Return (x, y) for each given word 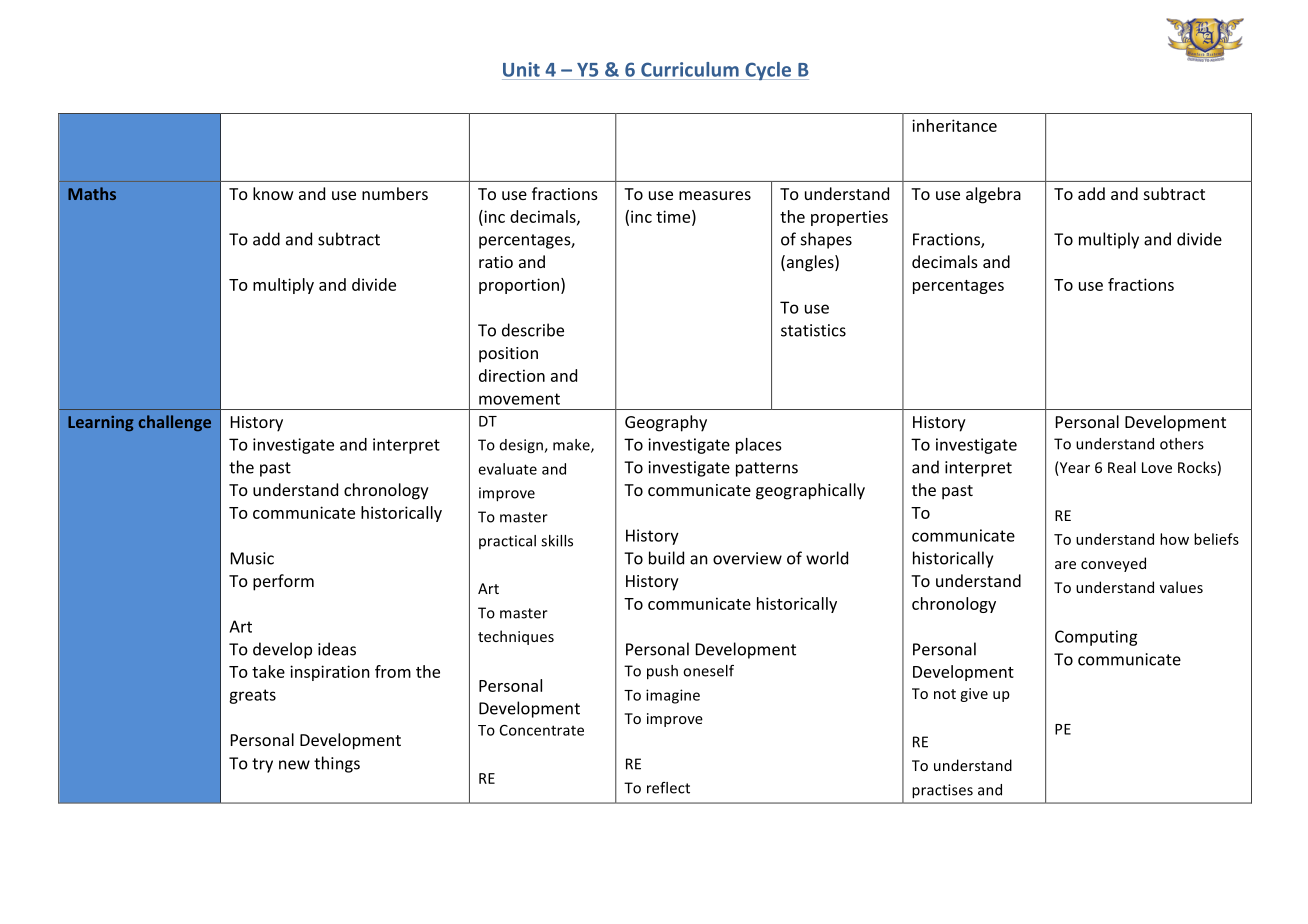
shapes (826, 240)
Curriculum (690, 69)
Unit (521, 69)
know (273, 193)
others (1182, 444)
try (262, 765)
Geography (666, 423)
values (1181, 587)
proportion (519, 286)
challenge (175, 423)
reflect (668, 788)
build (666, 558)
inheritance (954, 125)
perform (283, 582)
